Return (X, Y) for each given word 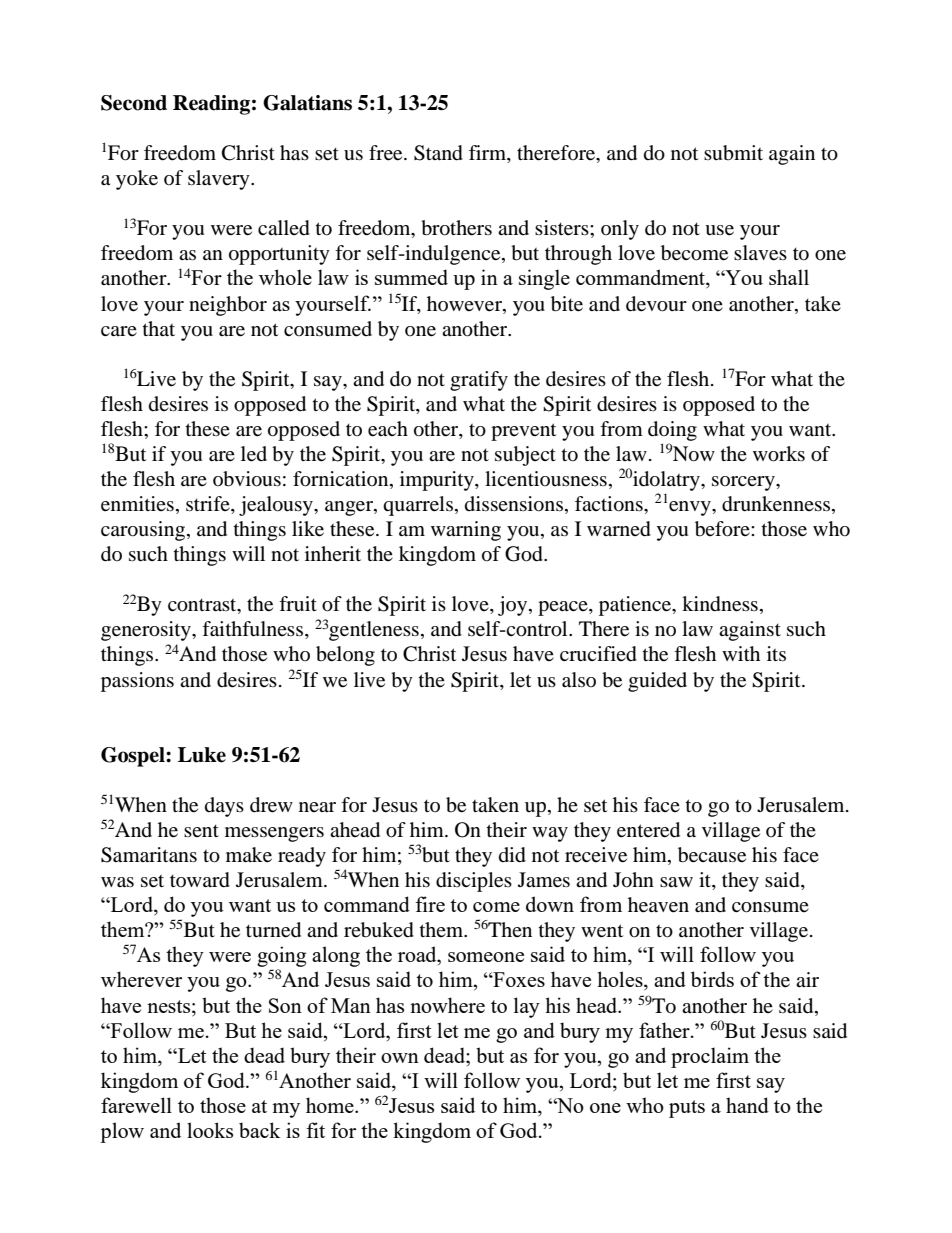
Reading (211, 105)
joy (514, 606)
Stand (438, 153)
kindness (720, 604)
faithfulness (254, 630)
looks (210, 1130)
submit (733, 153)
